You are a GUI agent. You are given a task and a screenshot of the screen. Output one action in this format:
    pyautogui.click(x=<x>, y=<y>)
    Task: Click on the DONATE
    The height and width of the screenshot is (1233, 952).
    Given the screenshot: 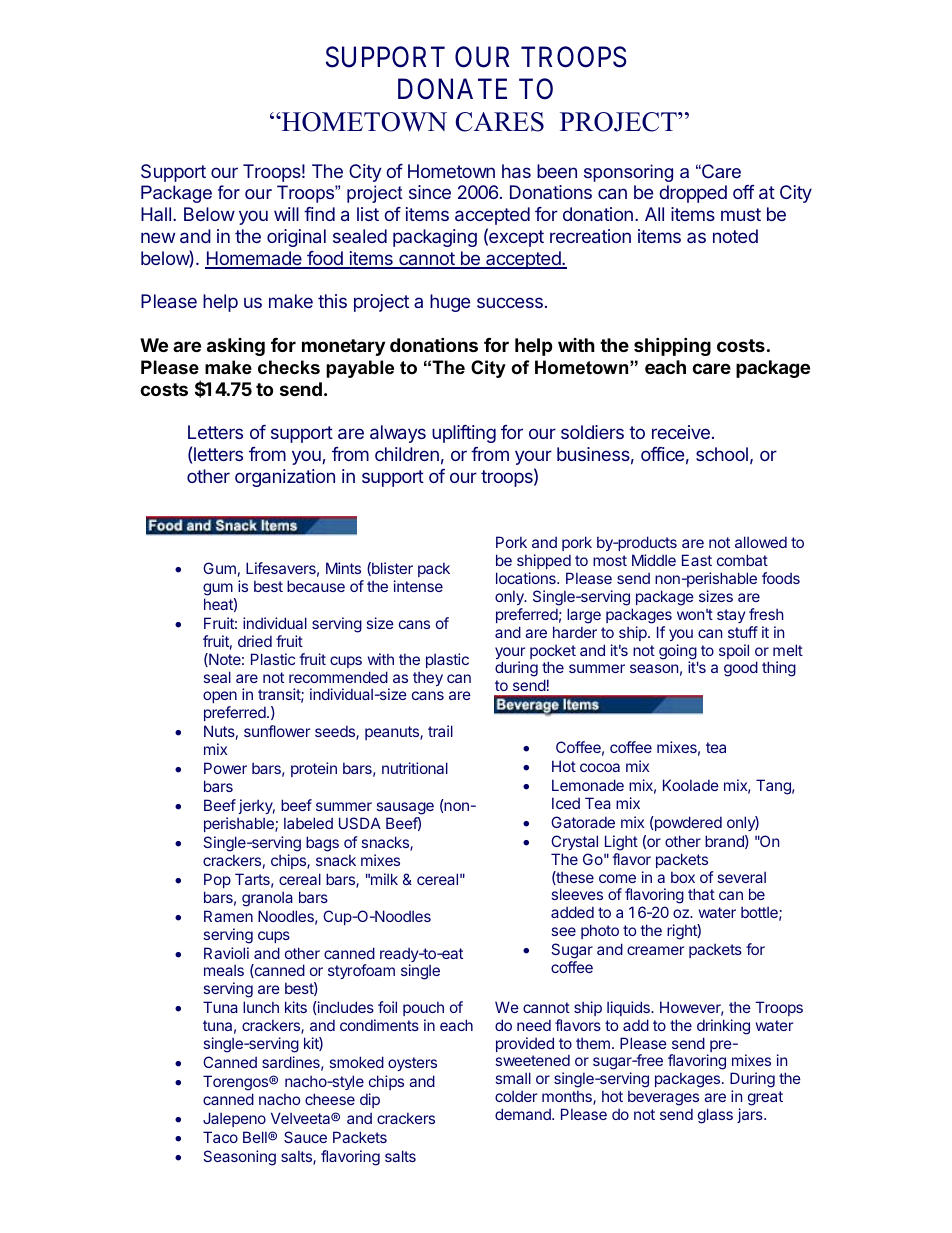 What is the action you would take?
    pyautogui.click(x=452, y=89)
